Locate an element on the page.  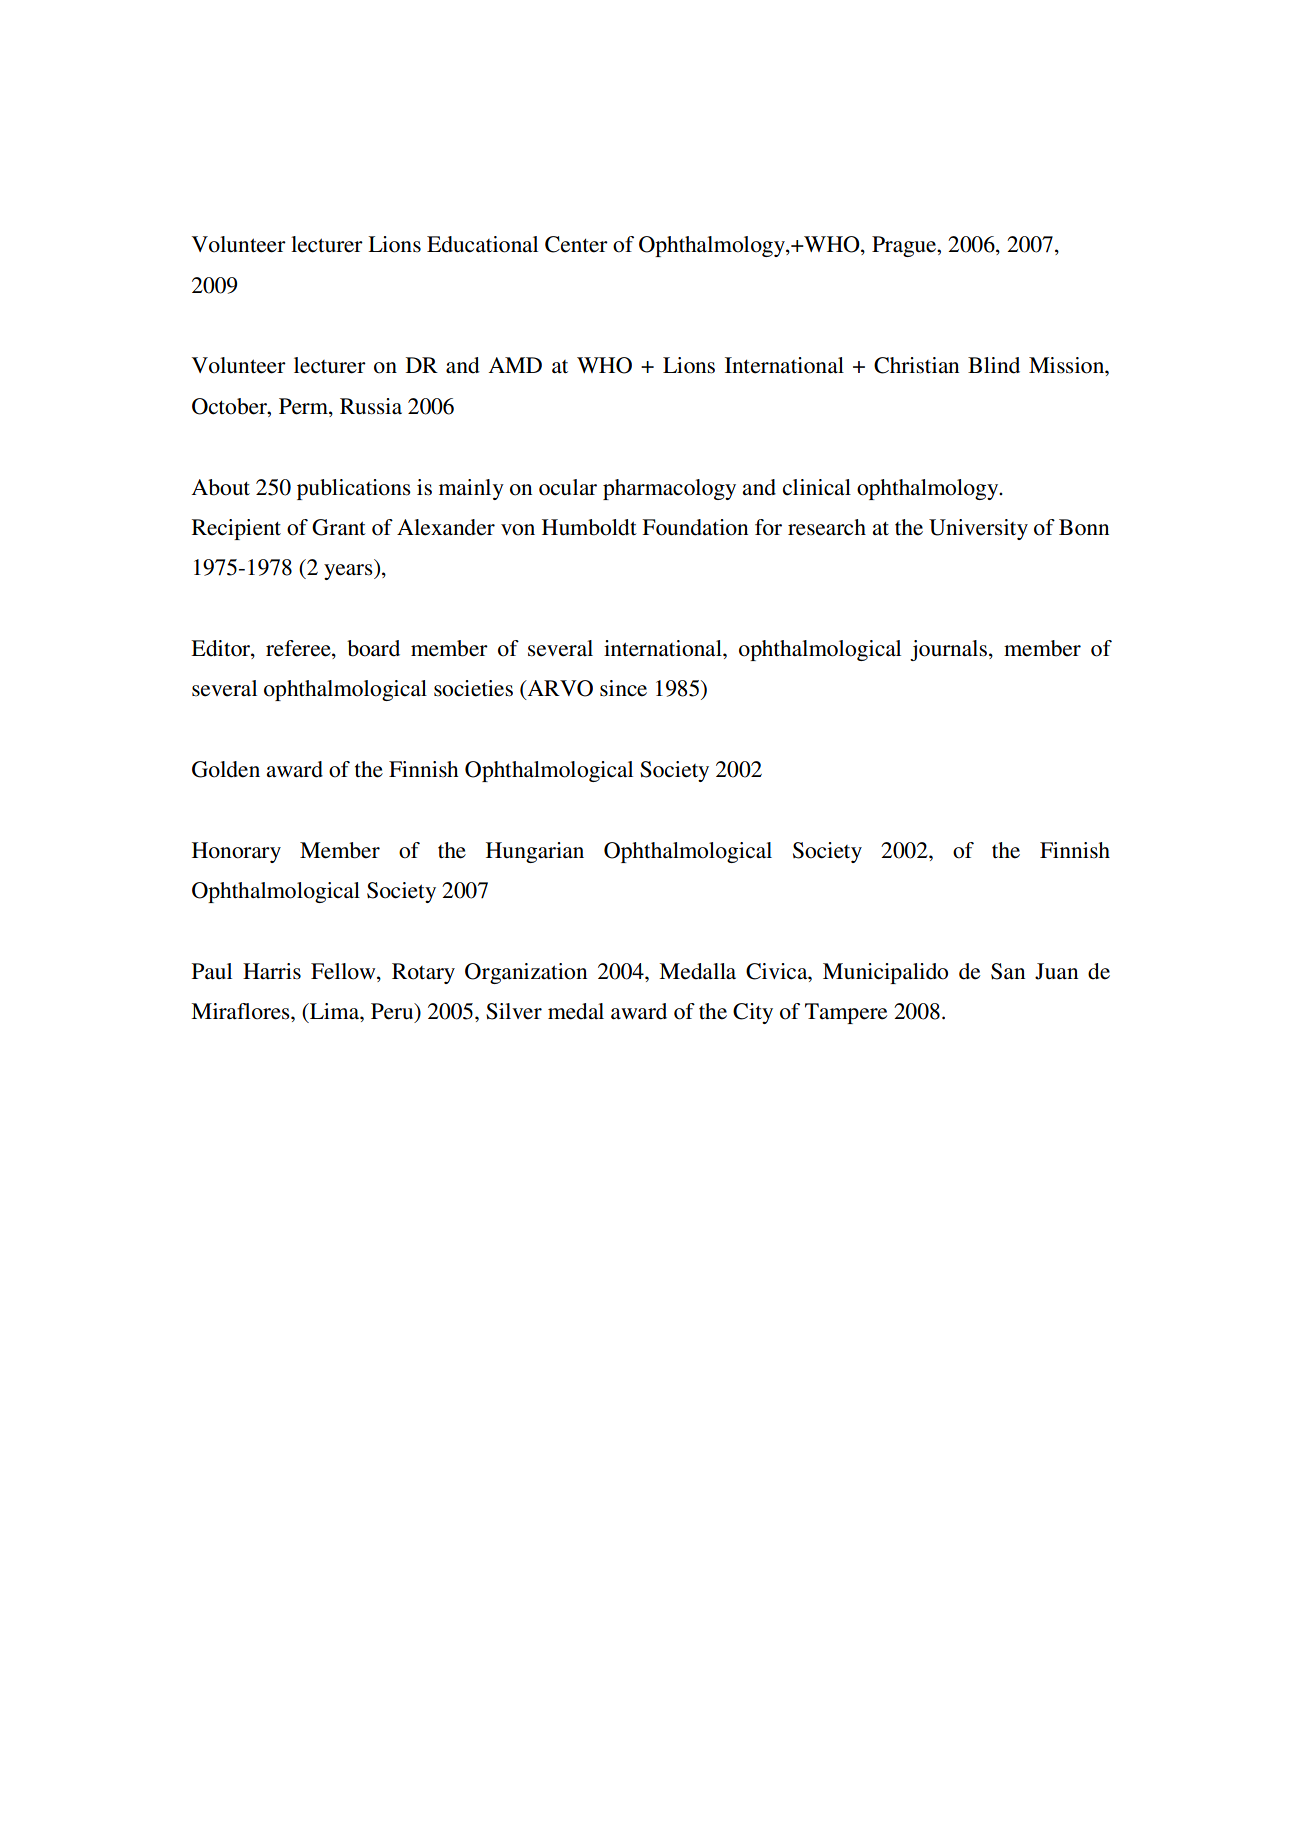
Center is located at coordinates (576, 244).
